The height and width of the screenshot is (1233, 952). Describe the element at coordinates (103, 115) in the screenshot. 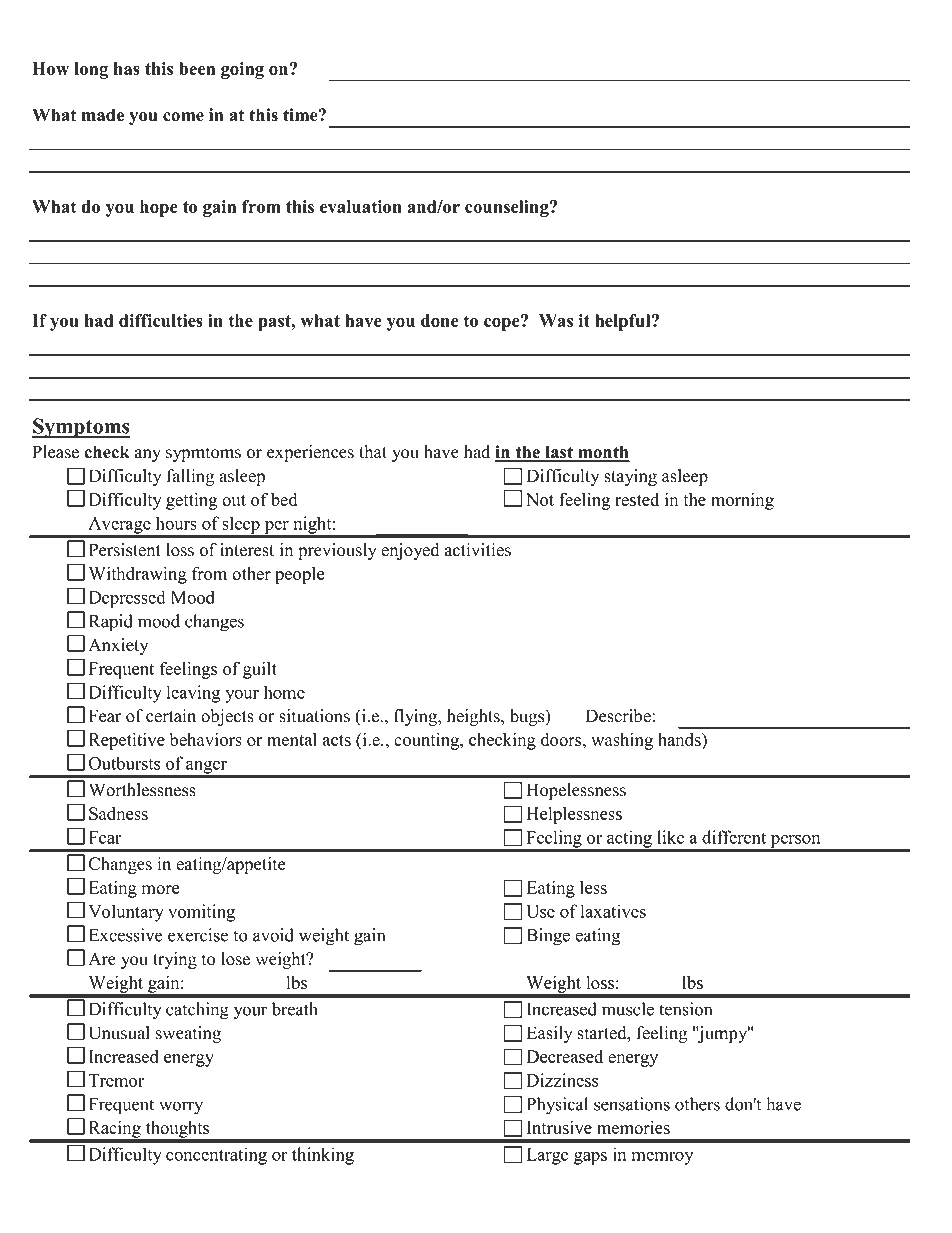

I see `made` at that location.
